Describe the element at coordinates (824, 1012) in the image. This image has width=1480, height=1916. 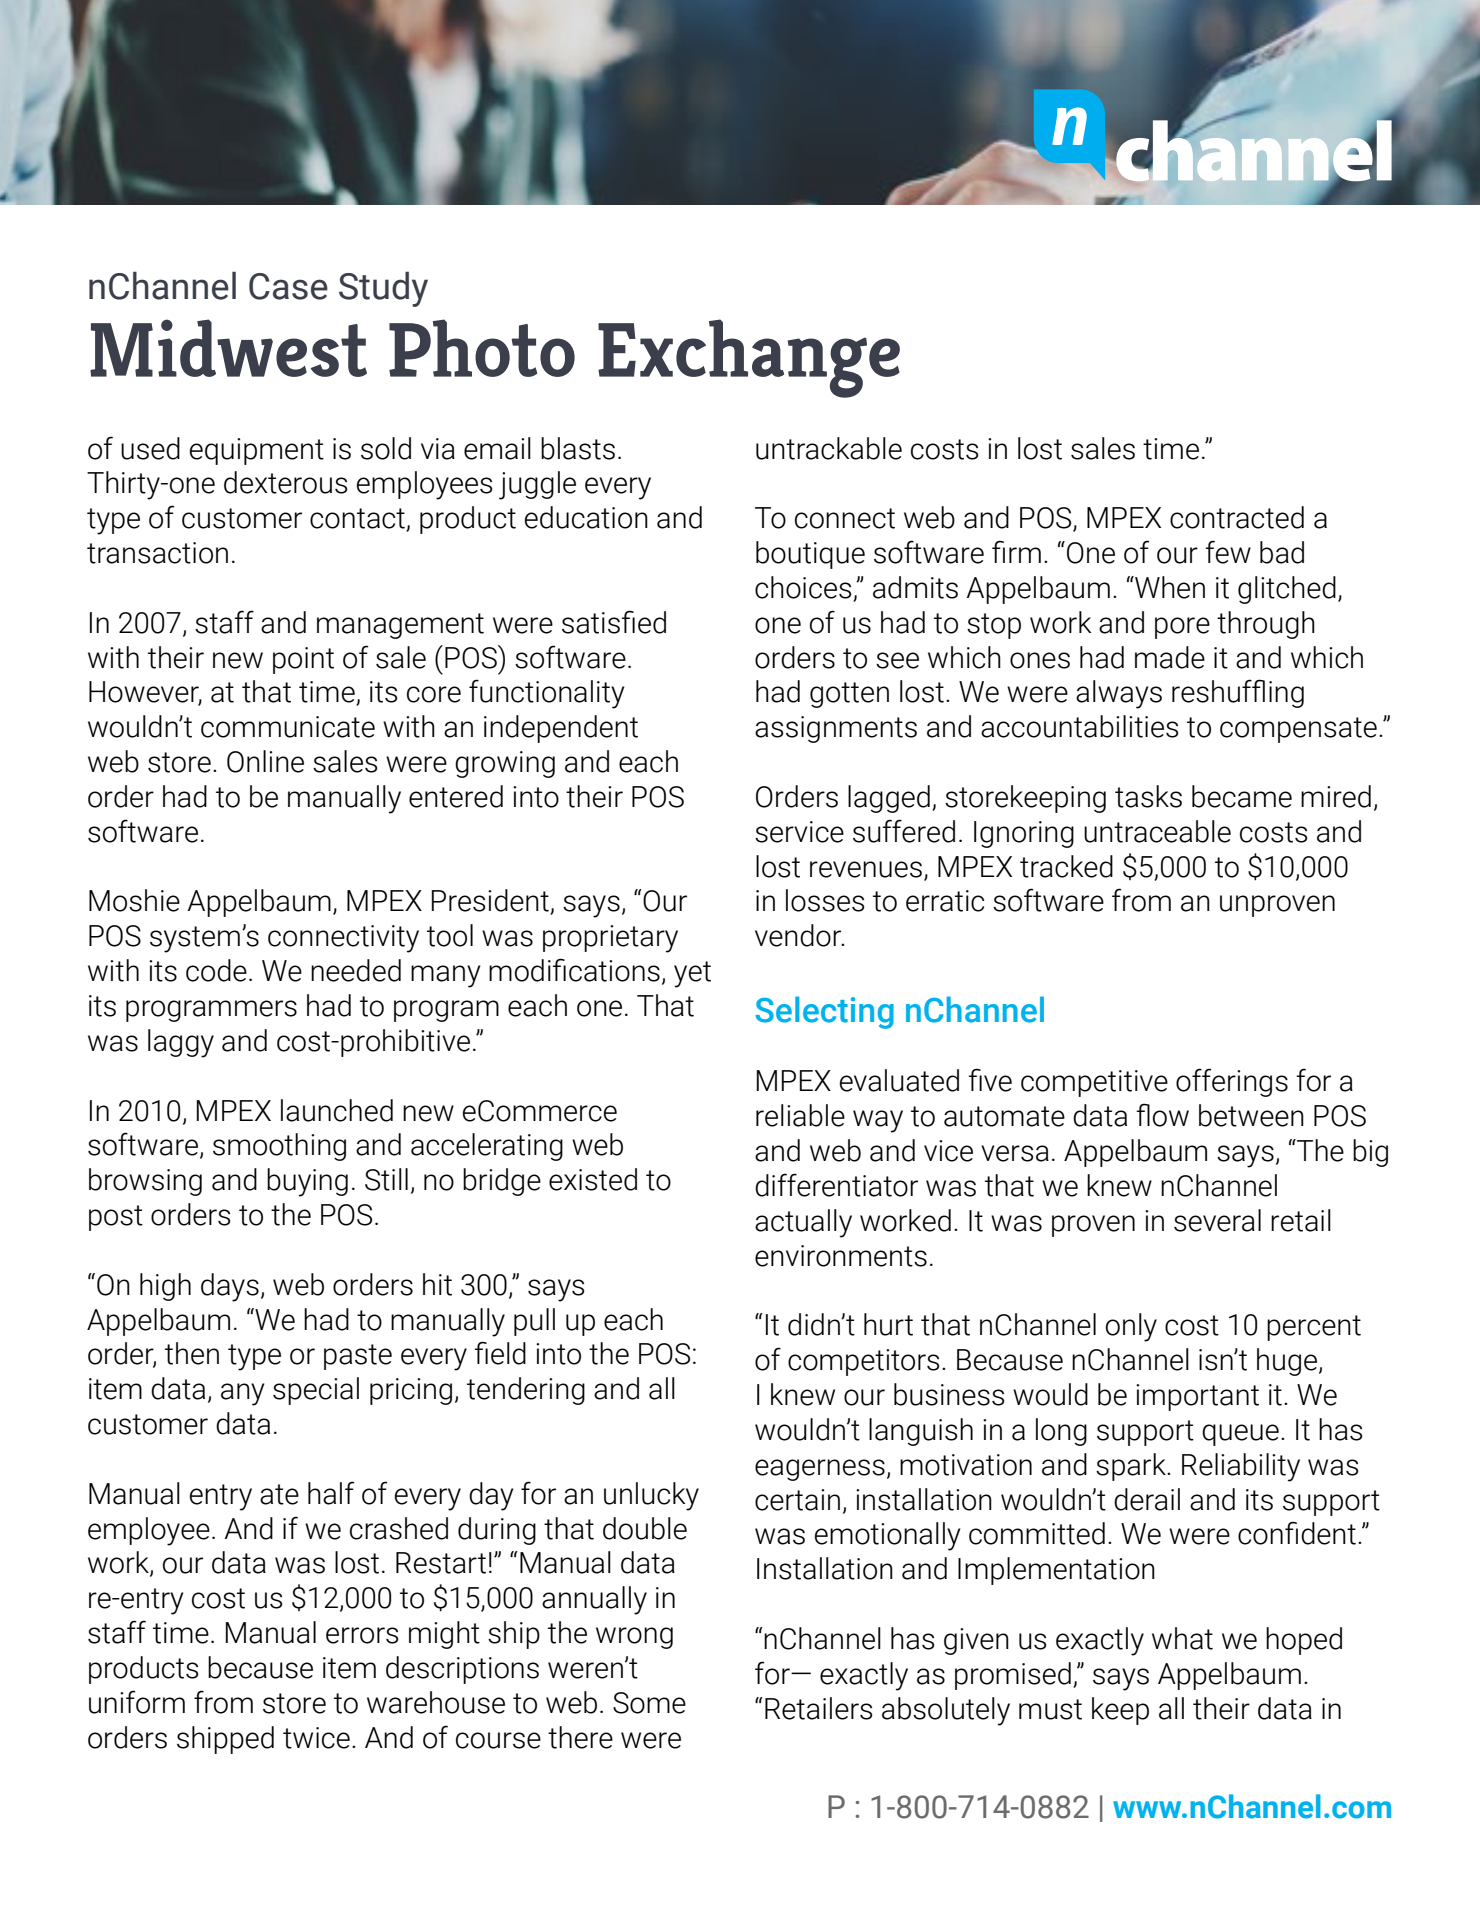
I see `Selecting` at that location.
